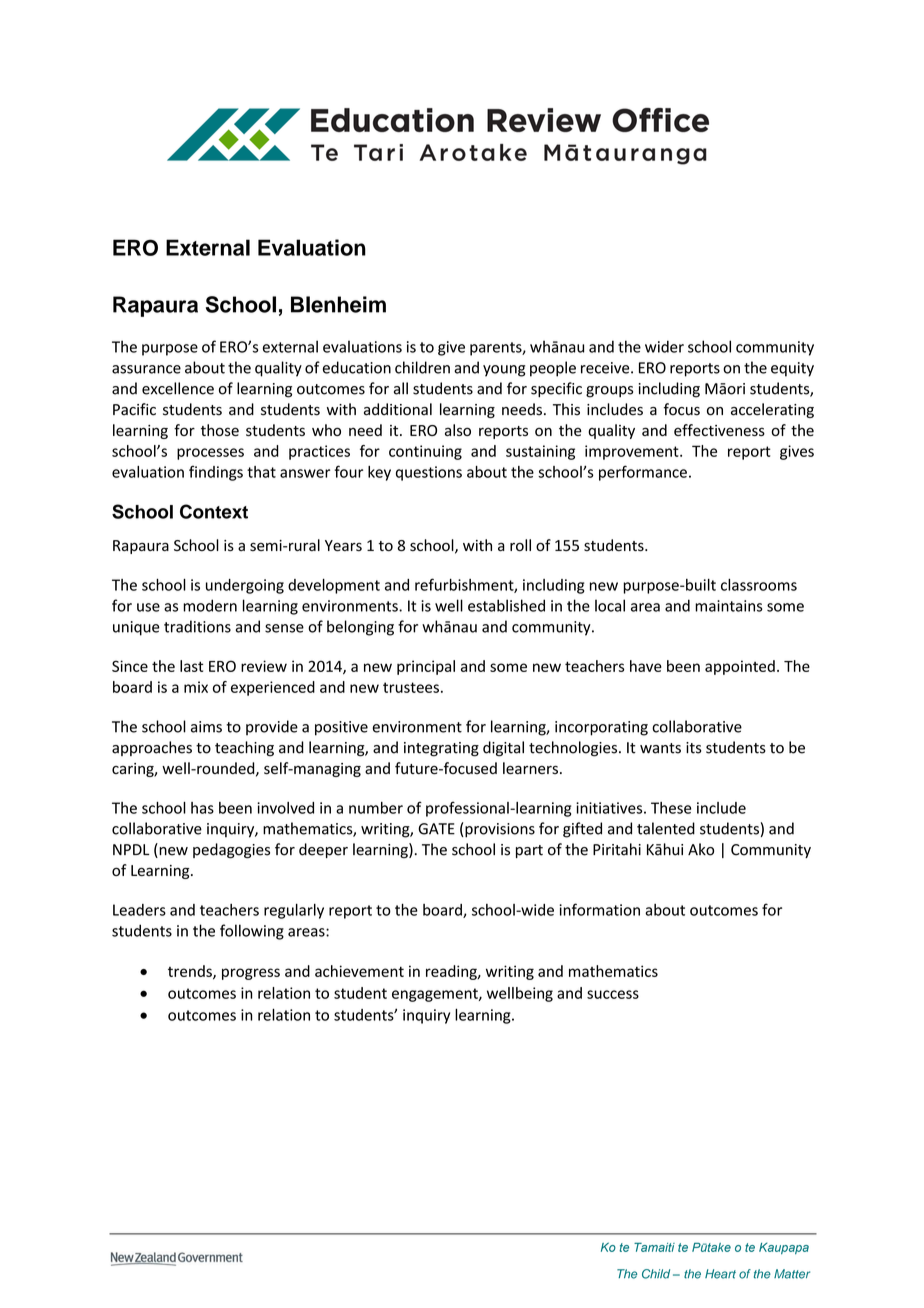 The height and width of the page is (1308, 924). What do you see at coordinates (359, 971) in the page?
I see `achievement` at bounding box center [359, 971].
